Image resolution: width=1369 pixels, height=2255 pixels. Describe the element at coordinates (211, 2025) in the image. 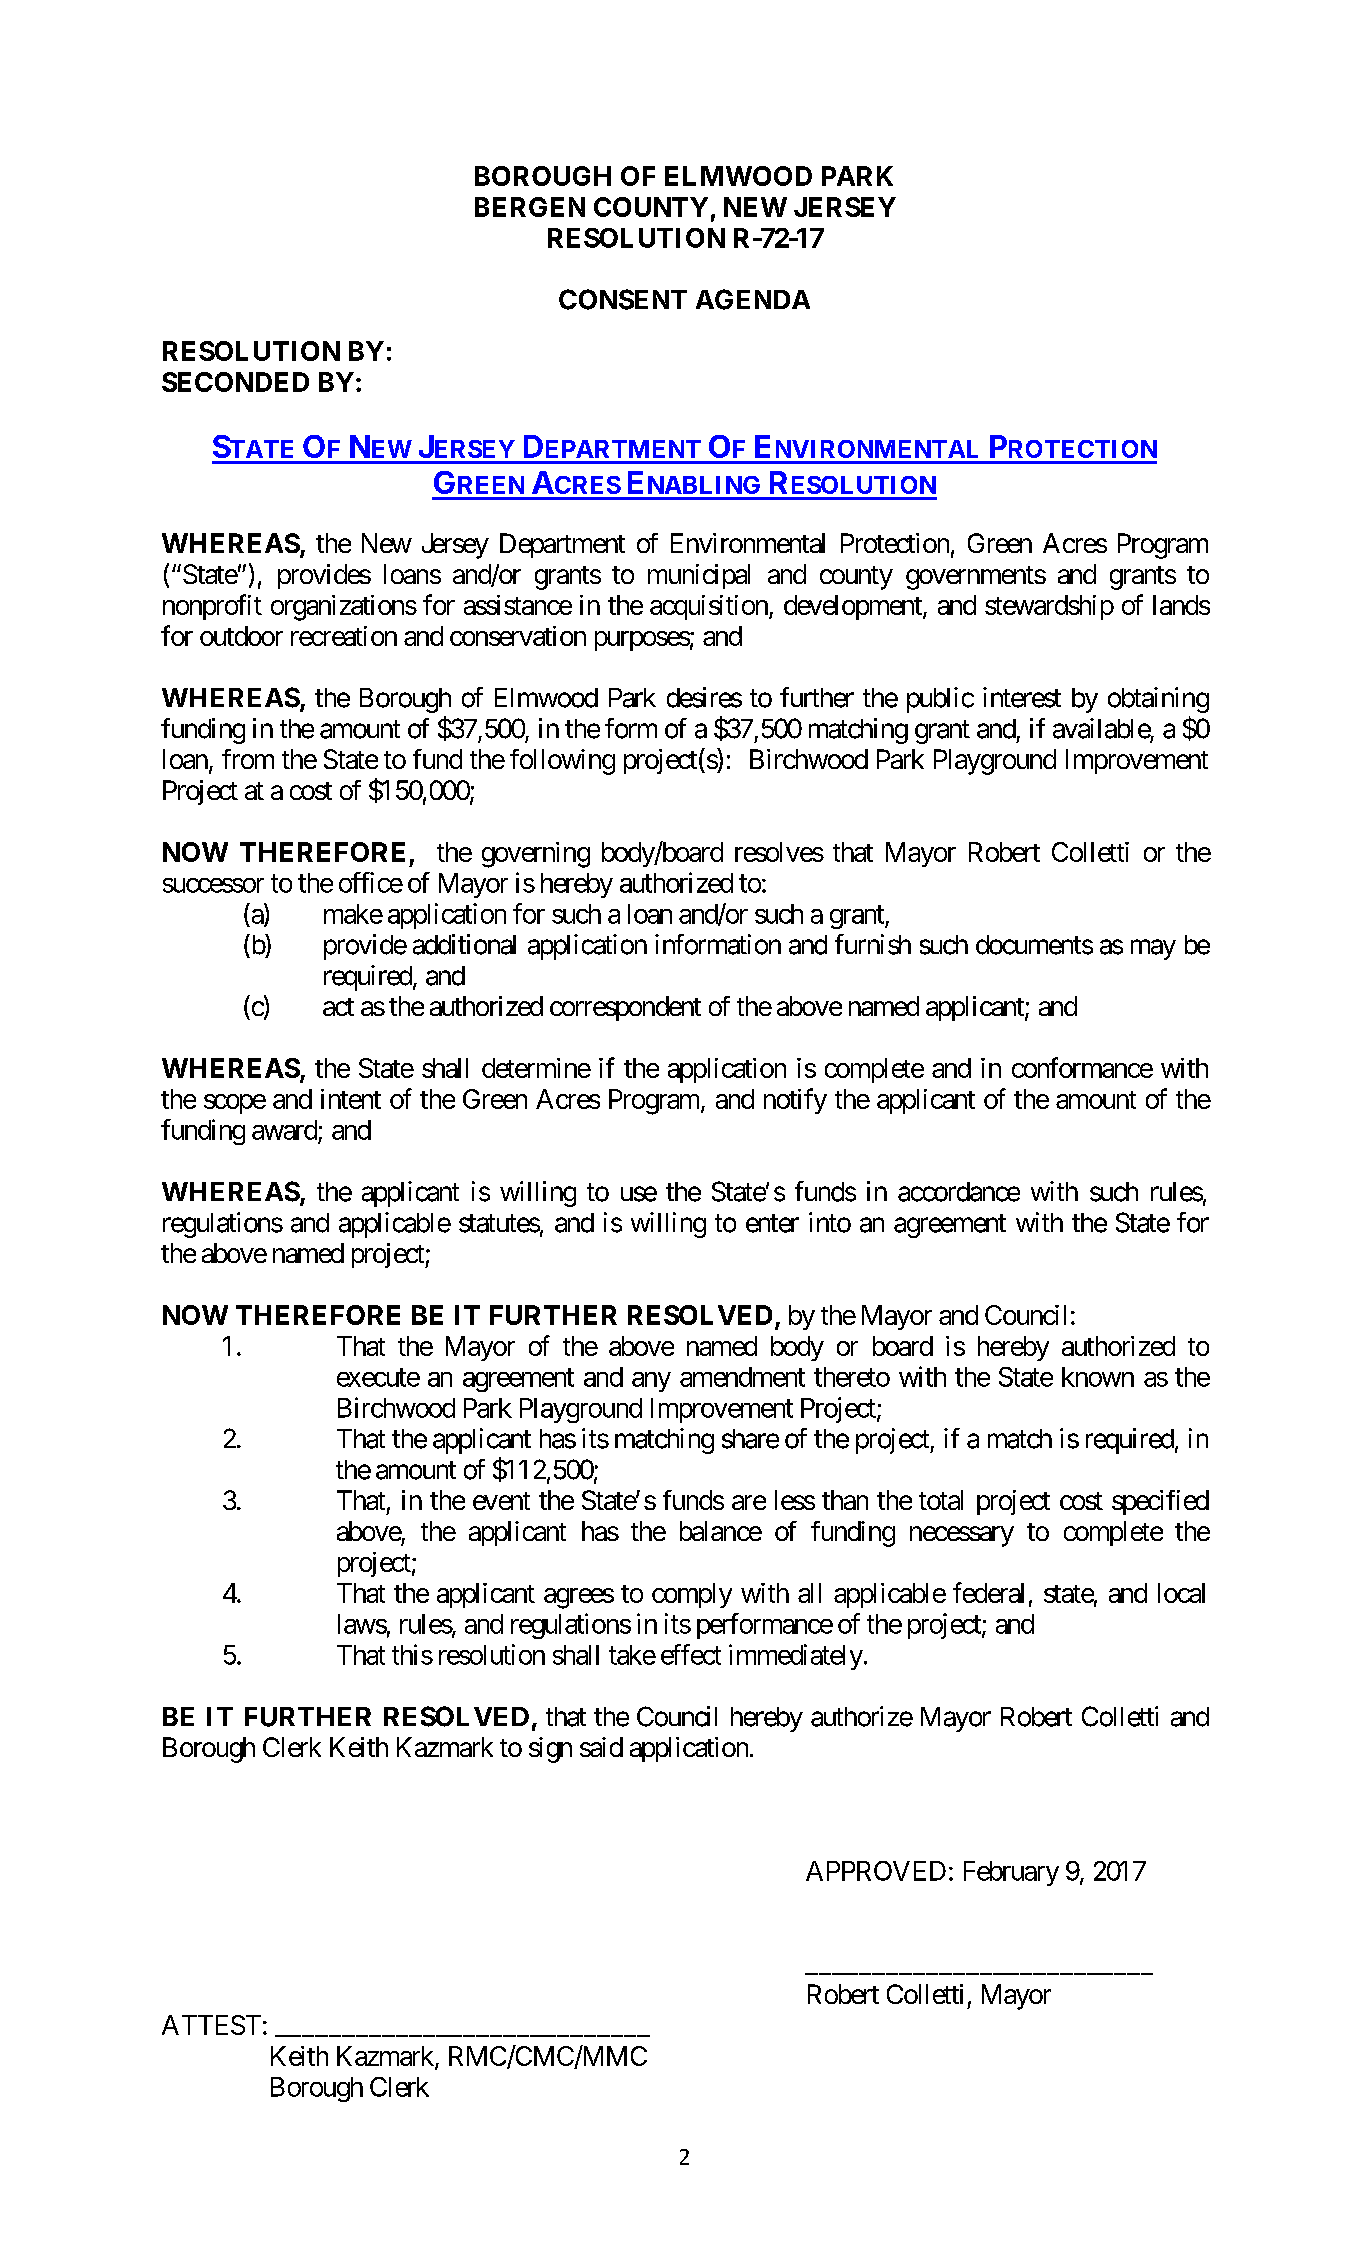

I see `ATTEST` at that location.
